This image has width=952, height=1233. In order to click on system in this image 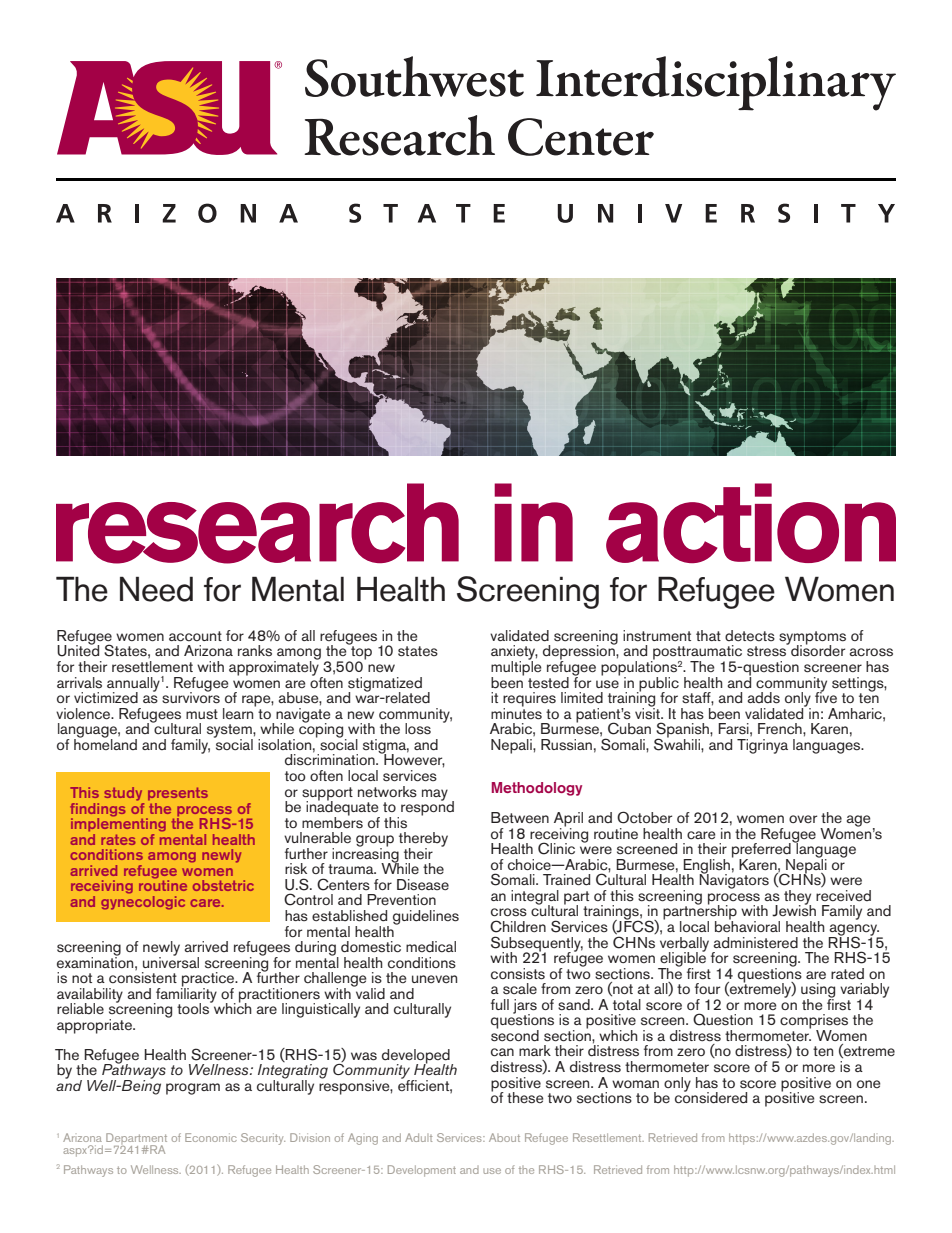, I will do `click(230, 732)`.
